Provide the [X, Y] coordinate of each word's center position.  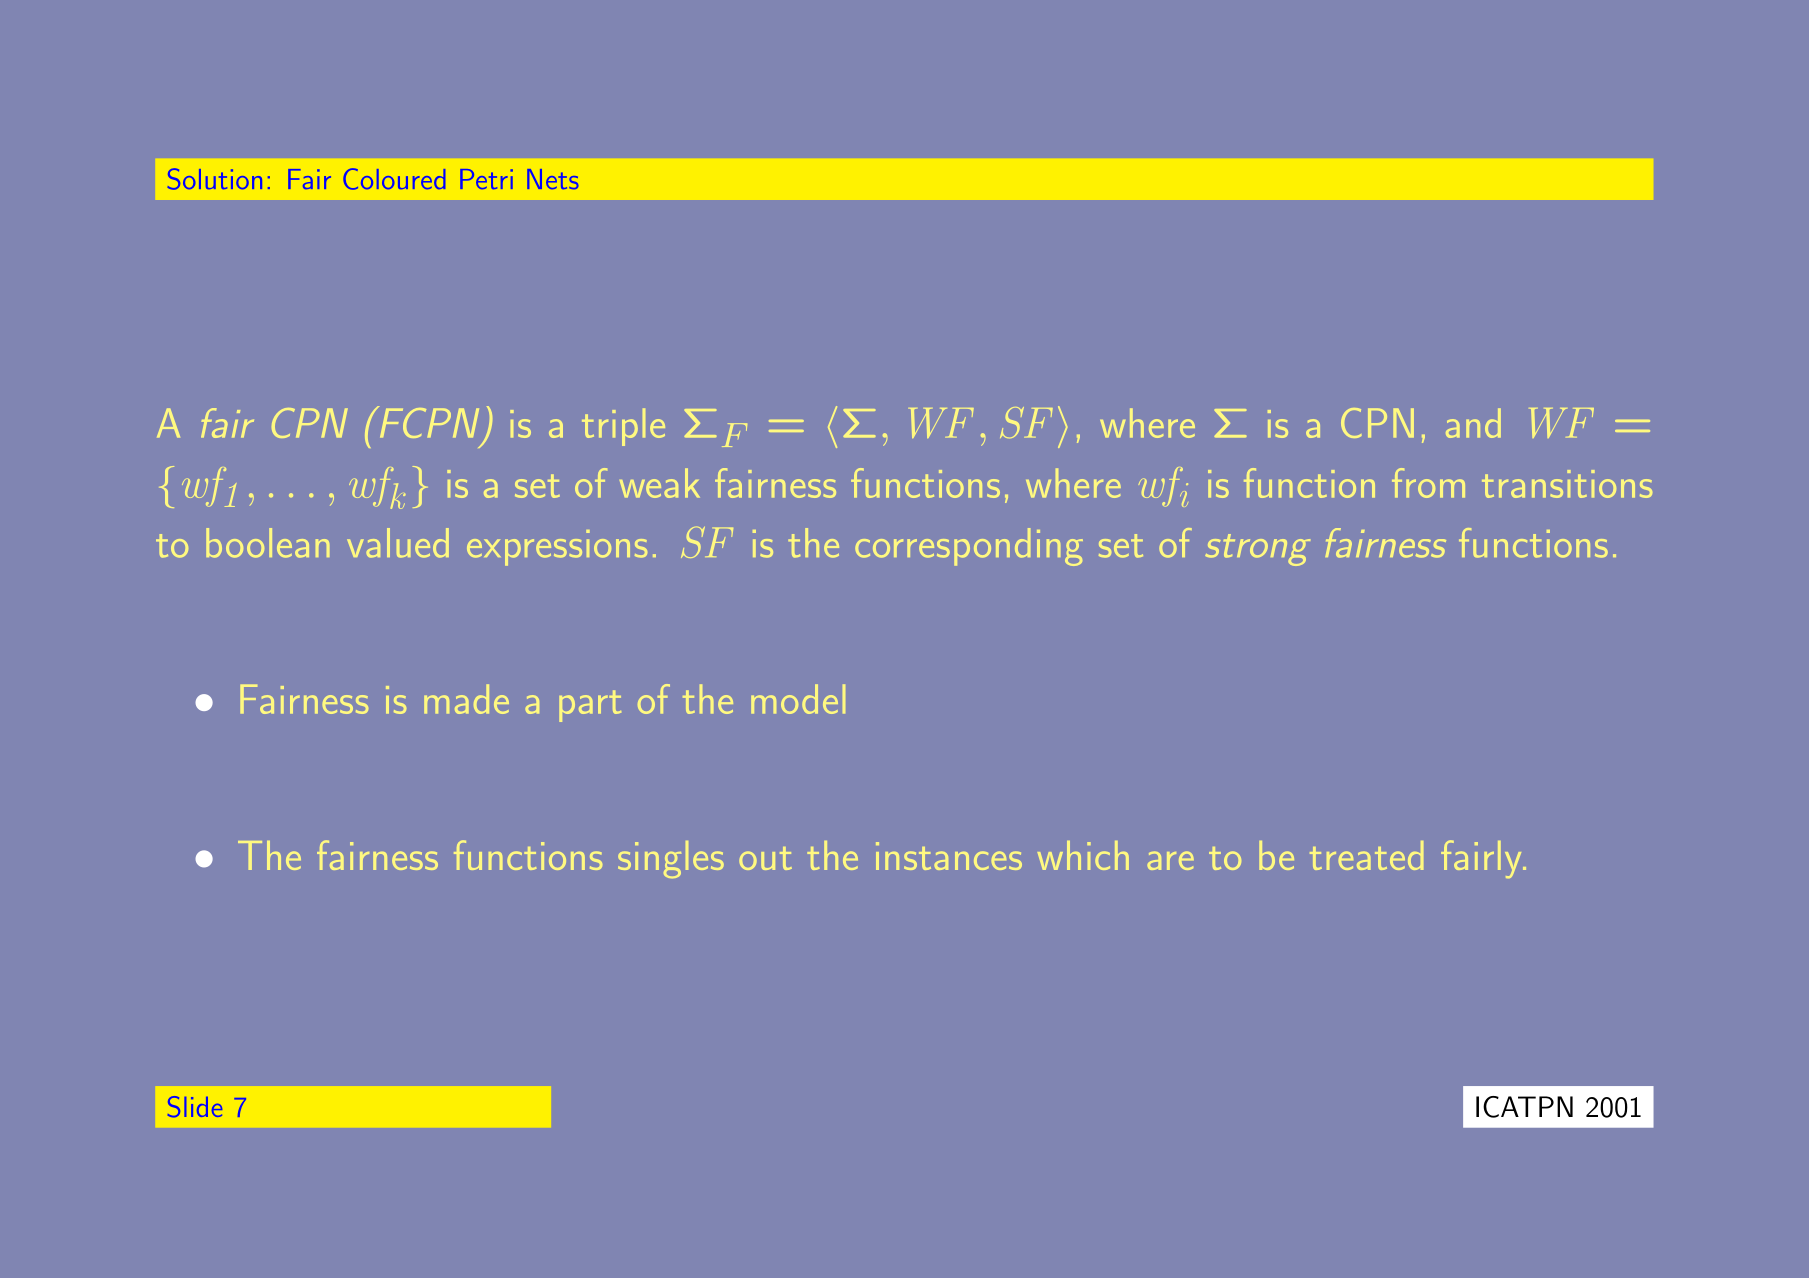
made [466, 699]
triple [623, 427]
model [798, 699]
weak [659, 483]
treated [1366, 855]
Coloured [394, 179]
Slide [195, 1106]
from [1428, 483]
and [1473, 423]
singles [671, 859]
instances [949, 856]
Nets [552, 179]
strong [1257, 550]
